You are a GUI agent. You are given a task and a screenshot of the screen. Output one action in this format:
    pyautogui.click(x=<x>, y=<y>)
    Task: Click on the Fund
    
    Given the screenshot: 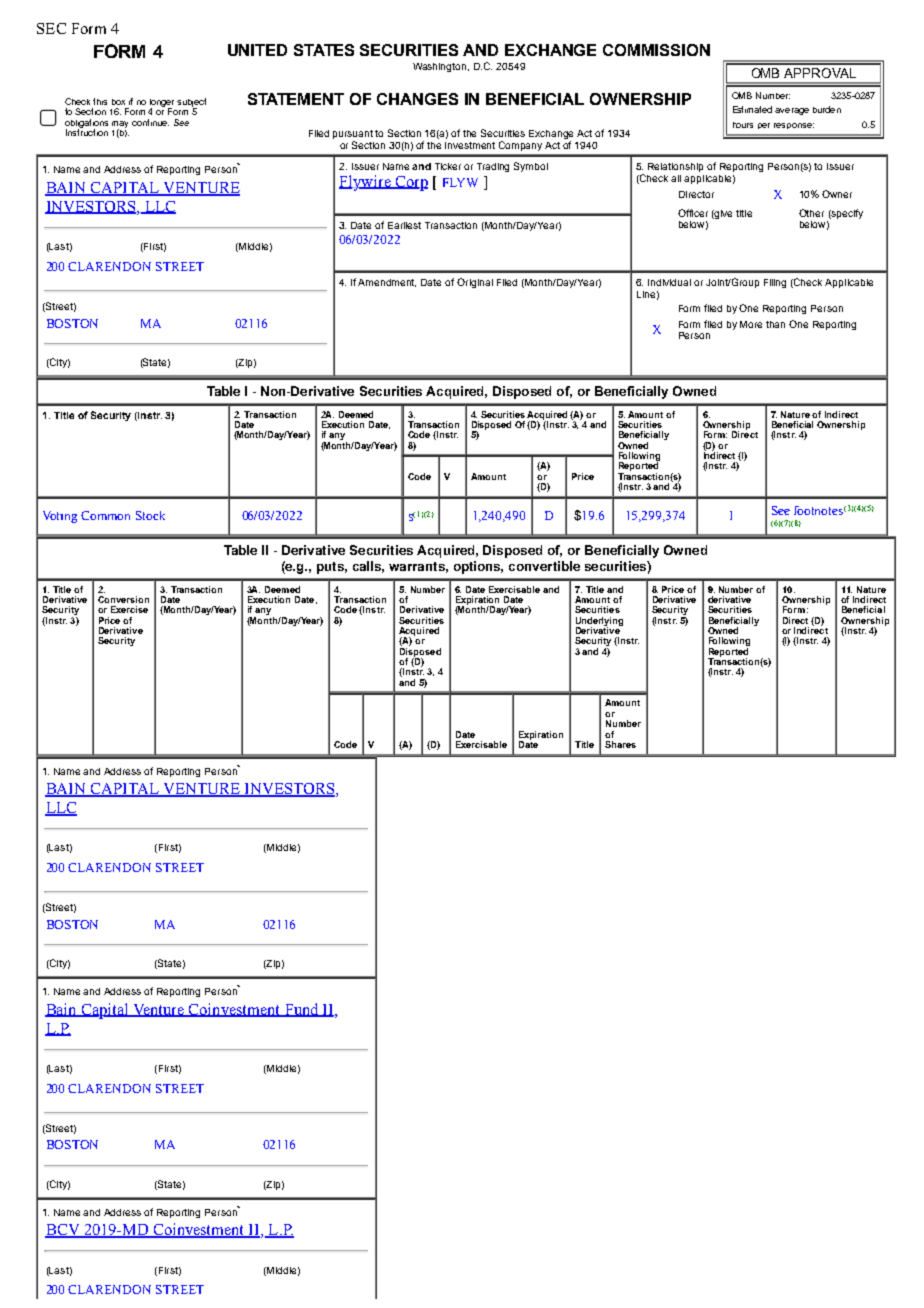 What is the action you would take?
    pyautogui.click(x=301, y=1010)
